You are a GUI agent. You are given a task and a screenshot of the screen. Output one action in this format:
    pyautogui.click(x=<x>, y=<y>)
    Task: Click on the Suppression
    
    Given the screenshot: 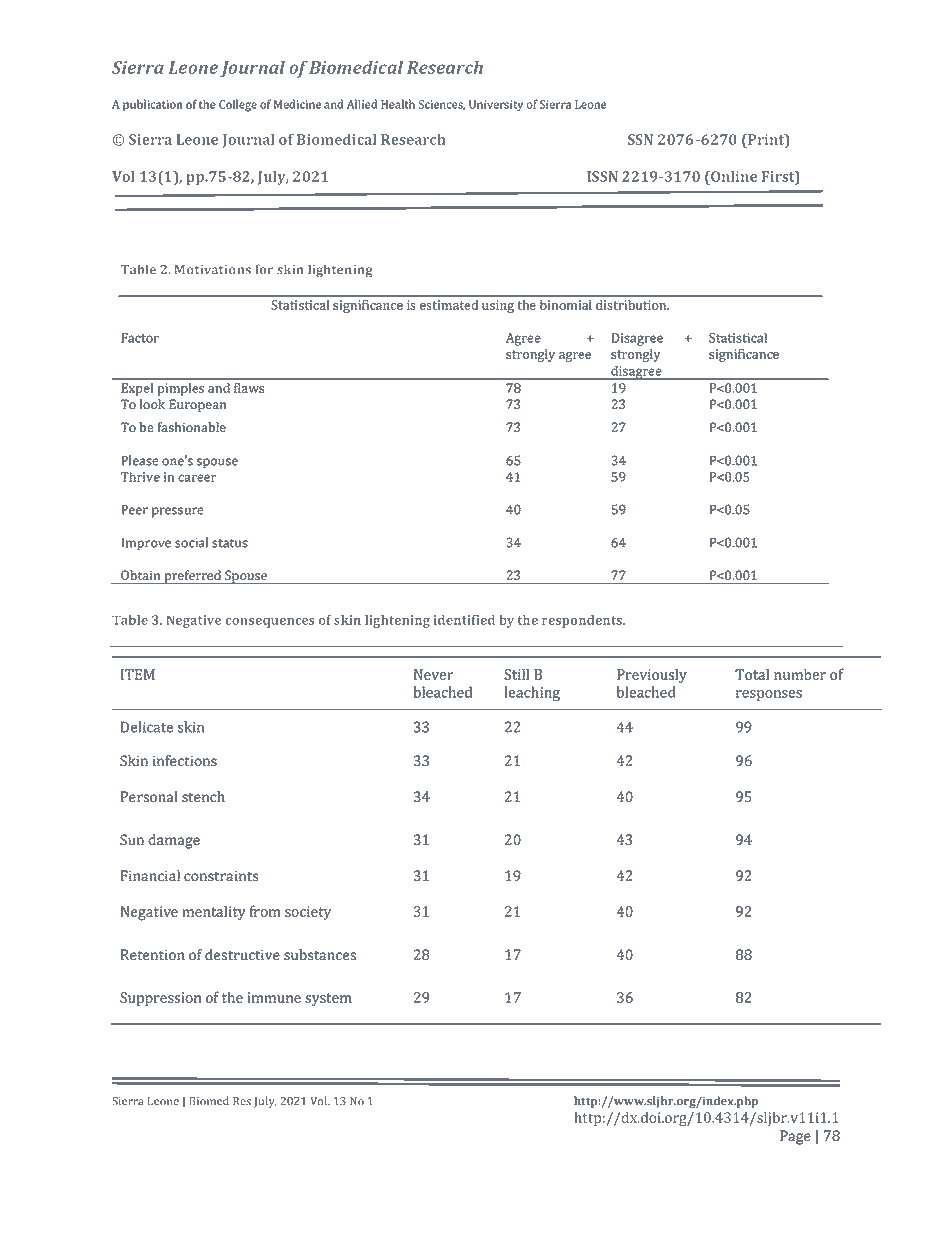 What is the action you would take?
    pyautogui.click(x=160, y=999)
